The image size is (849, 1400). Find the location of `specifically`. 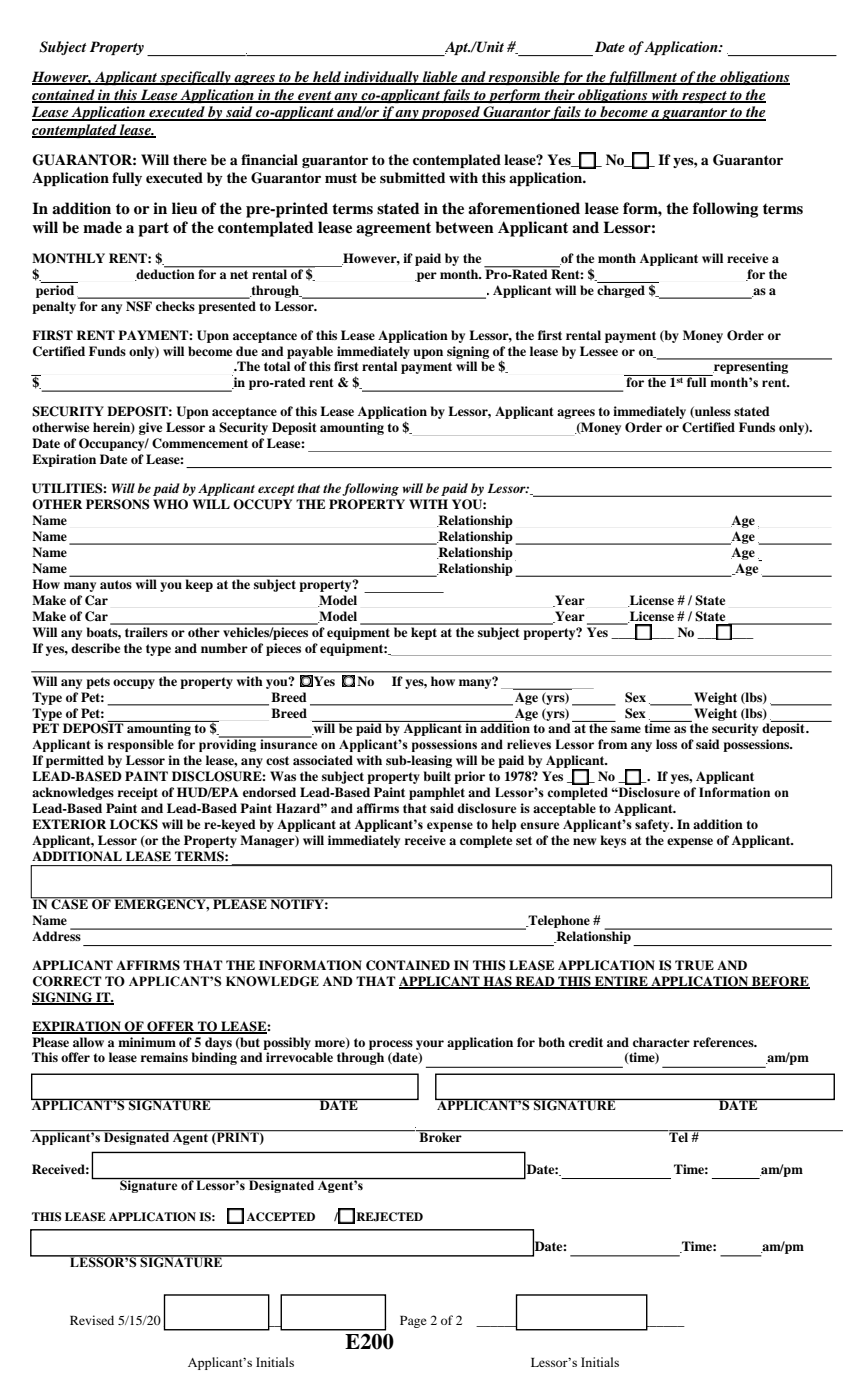

specifically is located at coordinates (195, 78).
